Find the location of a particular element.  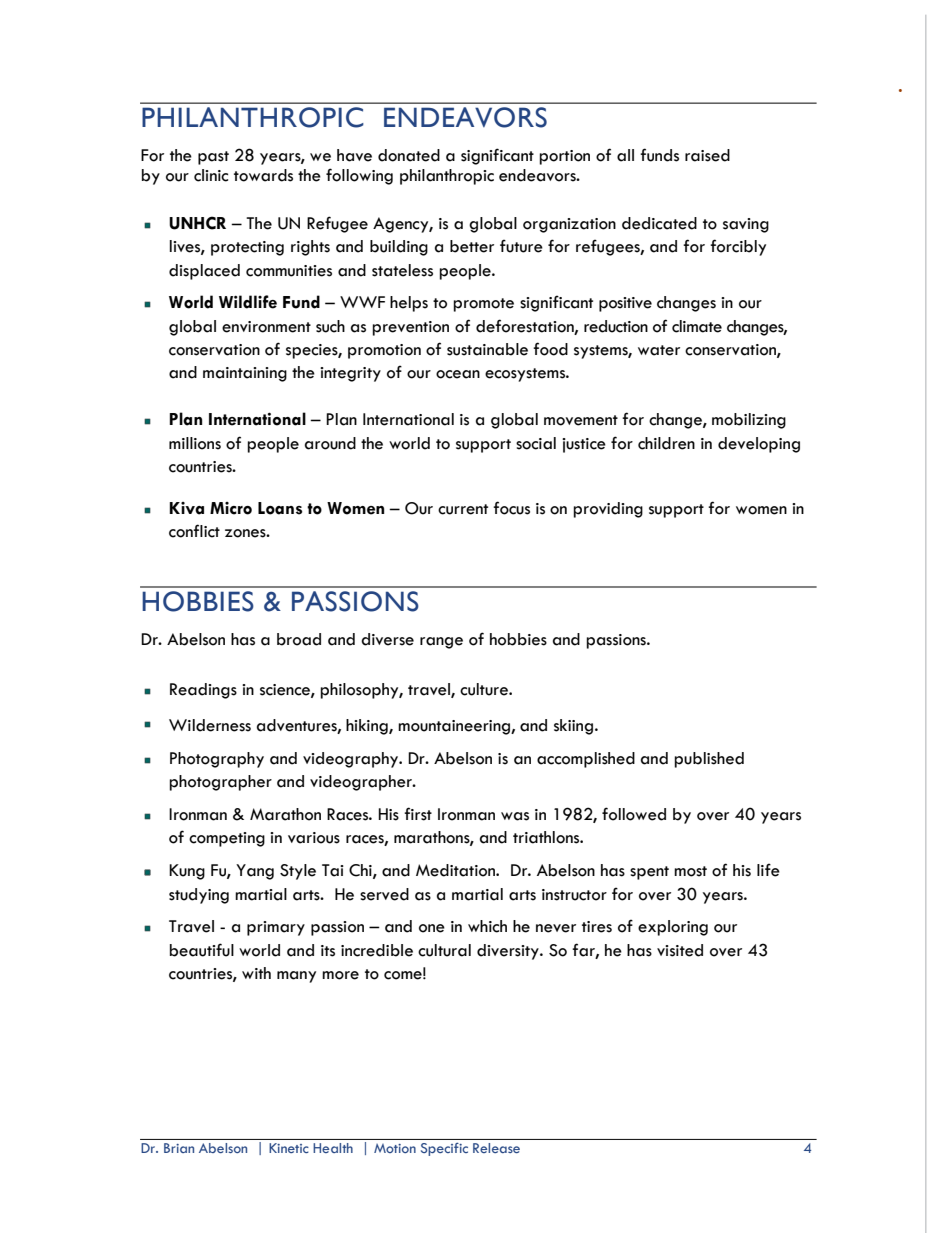

Yang is located at coordinates (255, 872).
